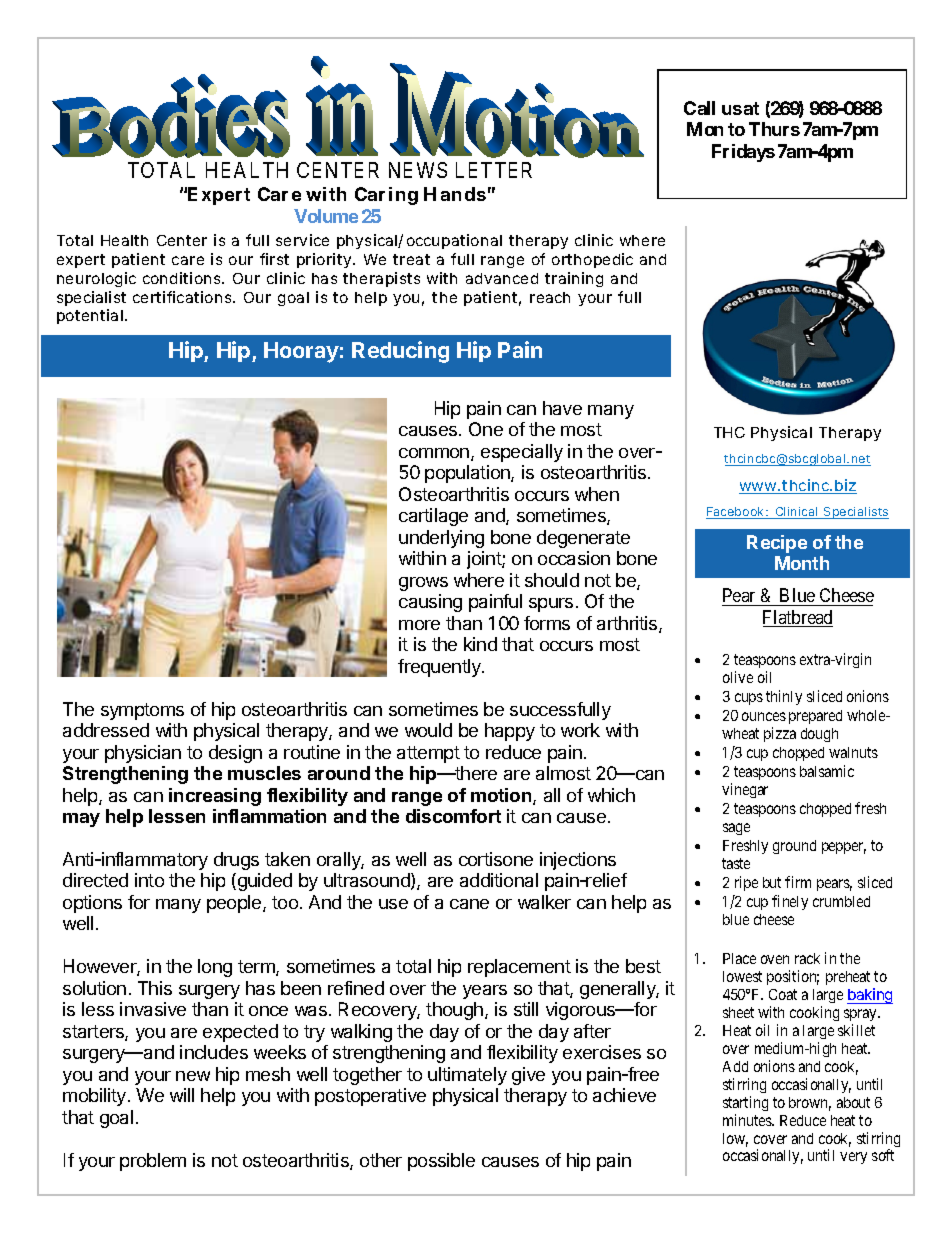 Image resolution: width=952 pixels, height=1233 pixels. Describe the element at coordinates (774, 129) in the image. I see `Thurs` at that location.
